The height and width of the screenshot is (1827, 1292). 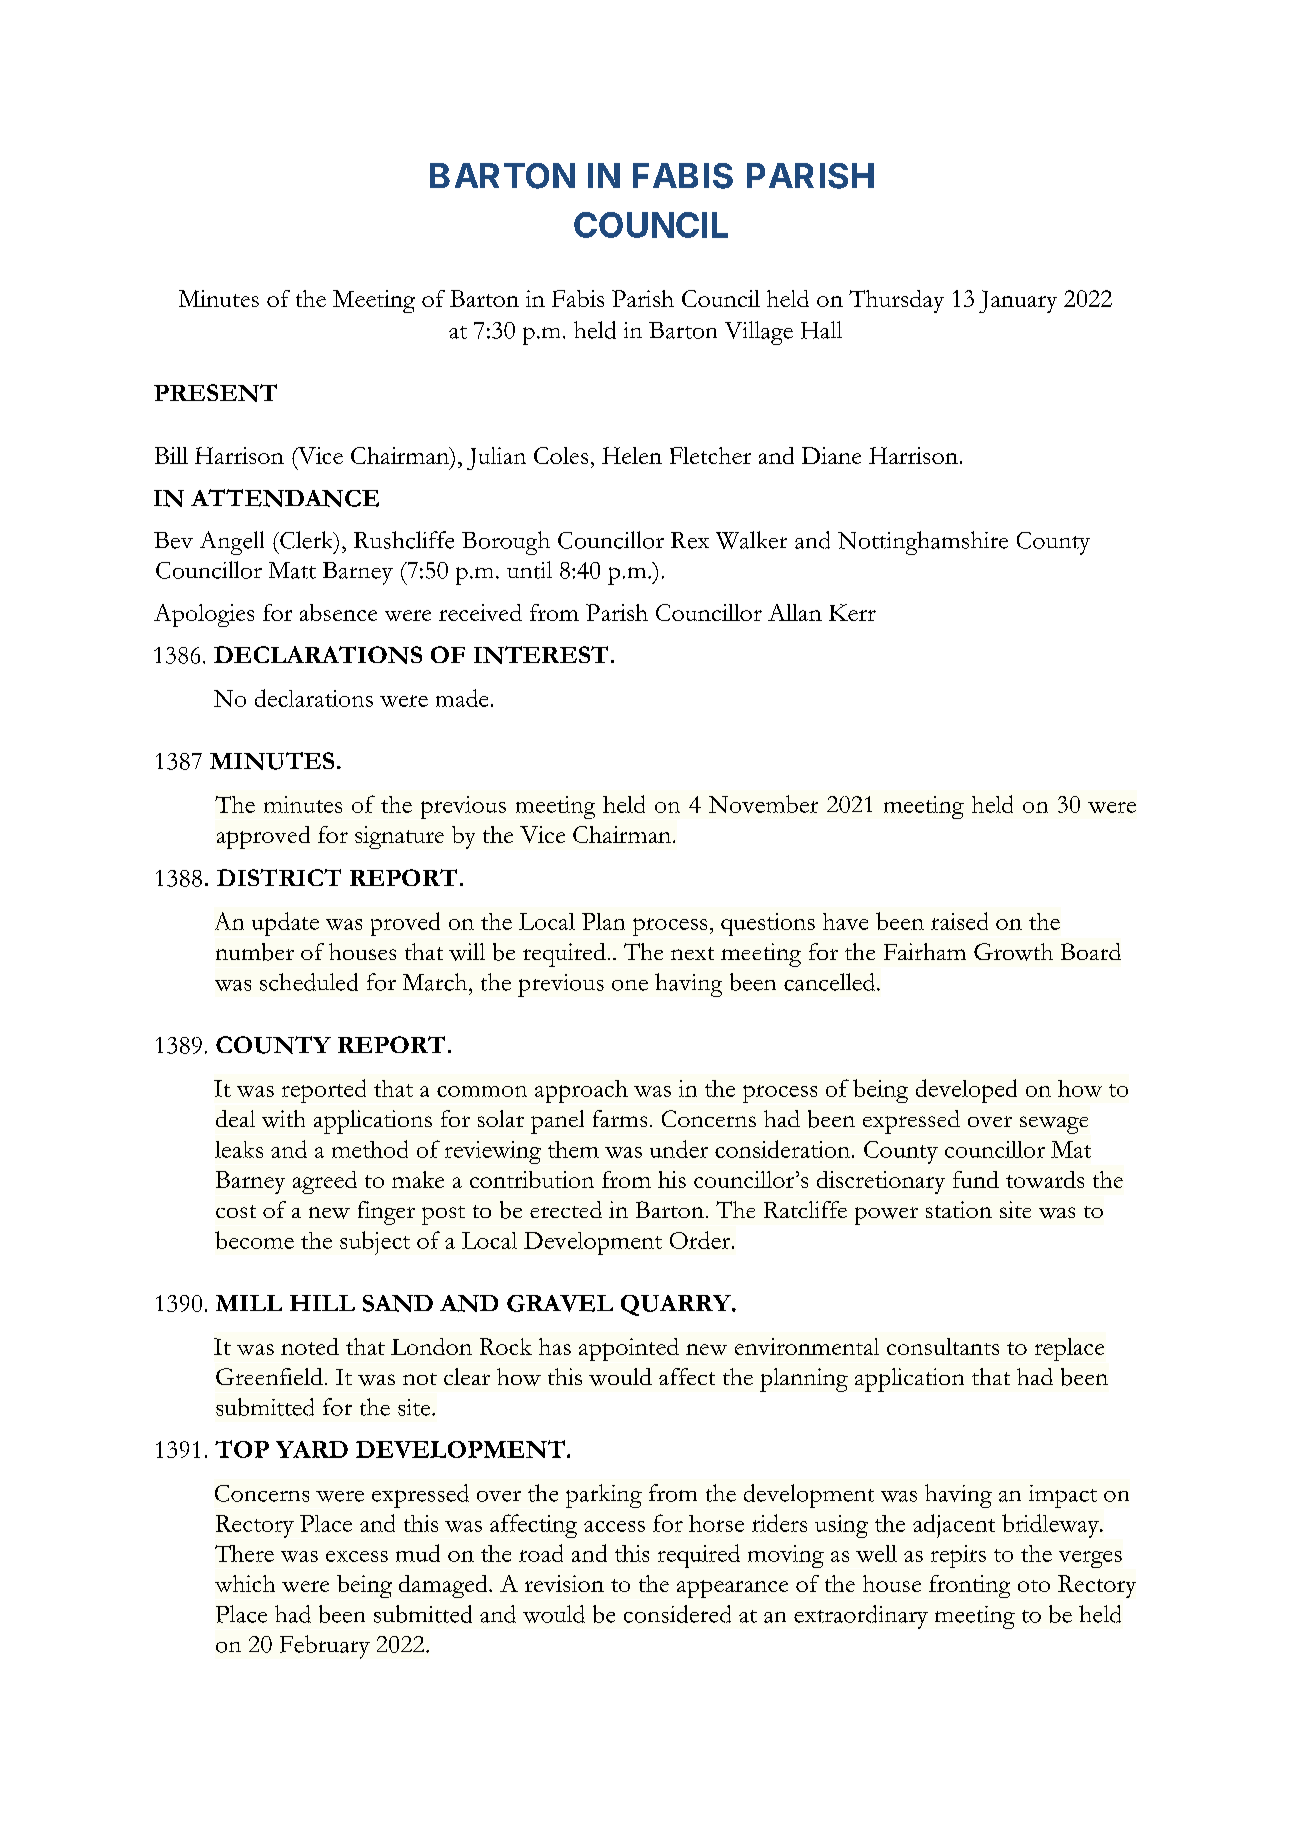 I want to click on Growth, so click(x=1013, y=952).
